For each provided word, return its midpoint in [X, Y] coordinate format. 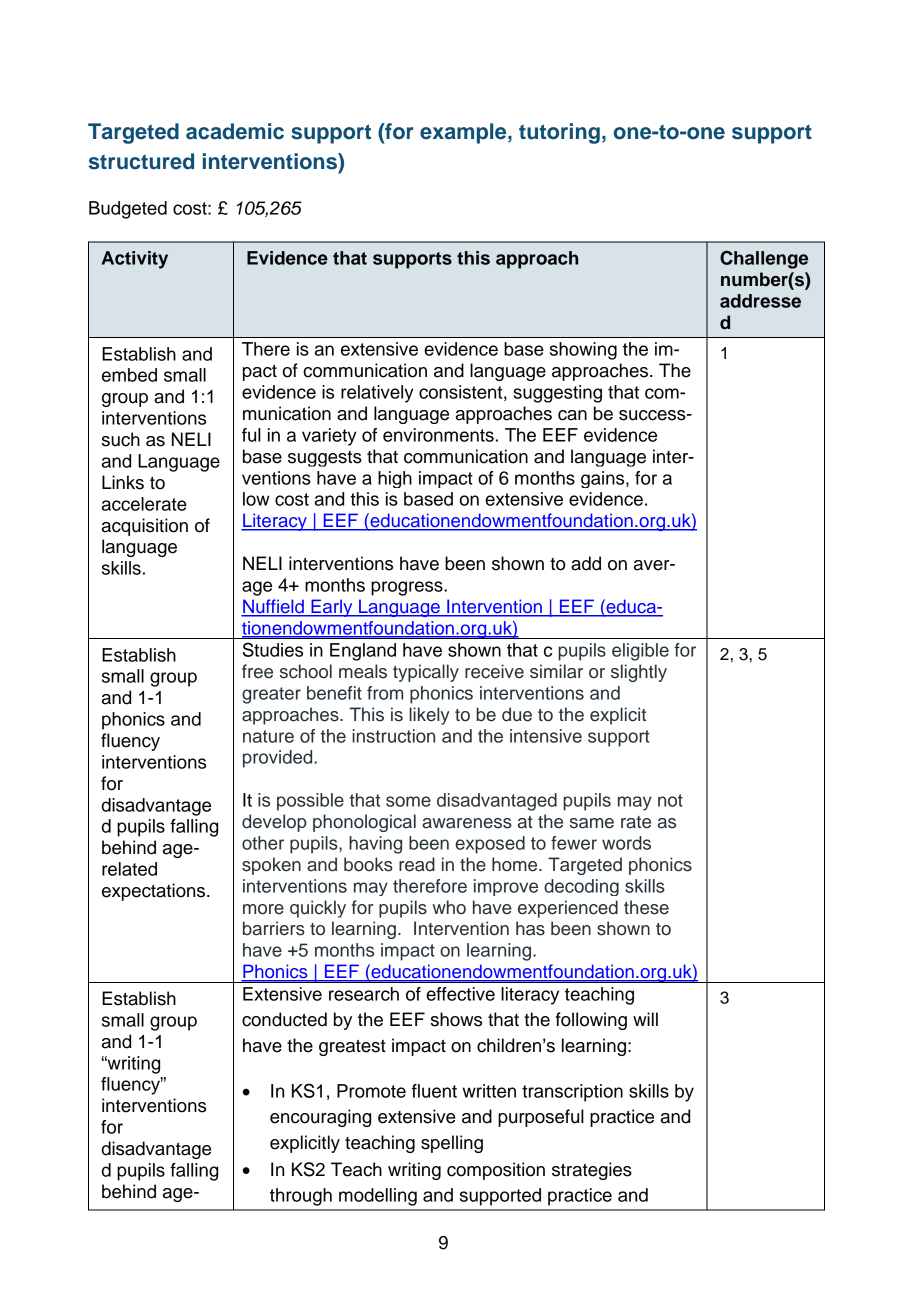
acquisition [145, 527]
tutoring [559, 133]
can [572, 415]
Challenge [764, 259]
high [395, 479]
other [263, 843]
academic [235, 131]
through [301, 1197]
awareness [467, 823]
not [670, 800]
